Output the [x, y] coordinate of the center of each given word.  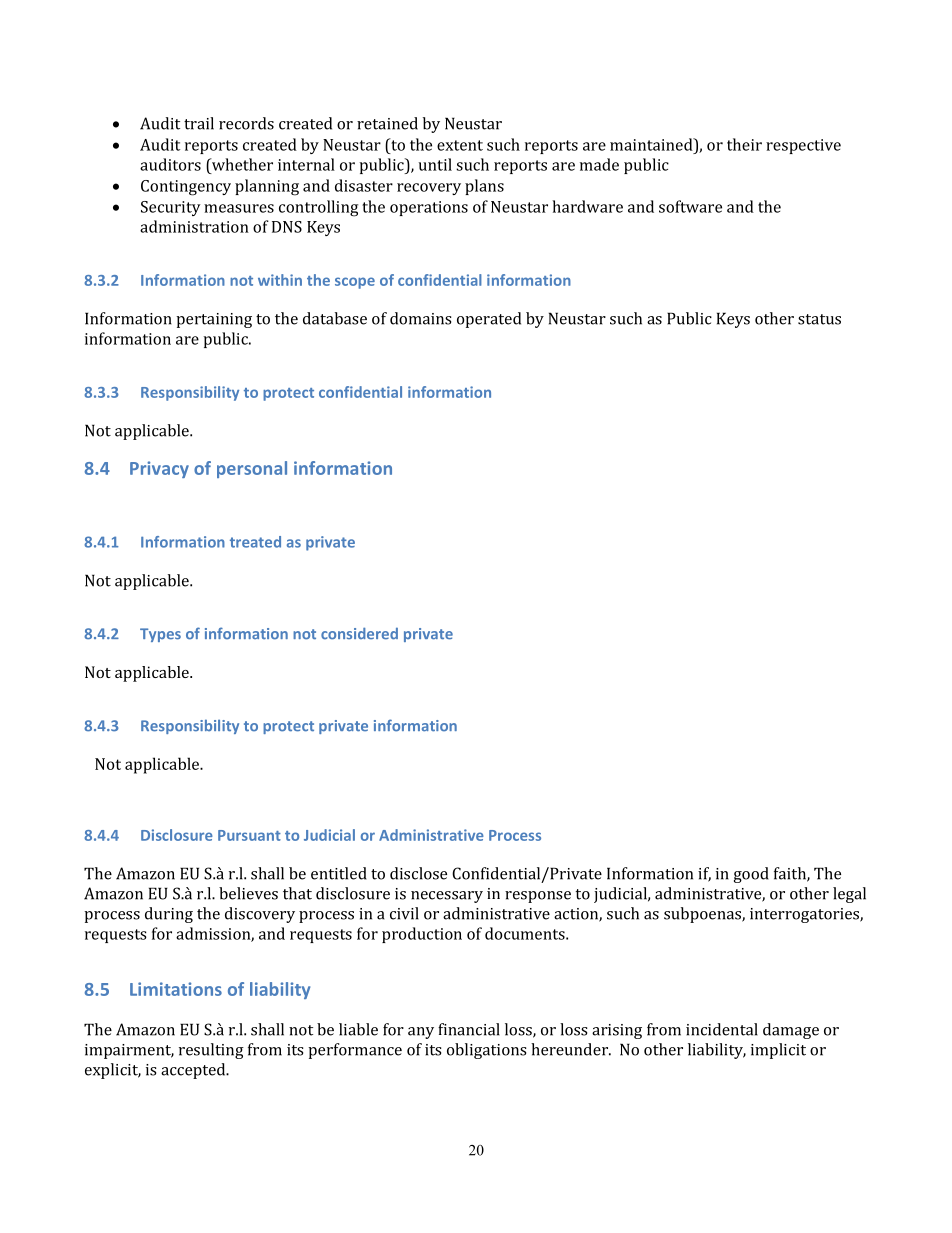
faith [791, 874]
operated [489, 320]
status [819, 319]
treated [255, 542]
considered [359, 634]
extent [460, 145]
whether [241, 164]
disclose [418, 873]
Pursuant [249, 835]
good [751, 875]
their [744, 144]
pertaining [214, 320]
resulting [211, 1051]
